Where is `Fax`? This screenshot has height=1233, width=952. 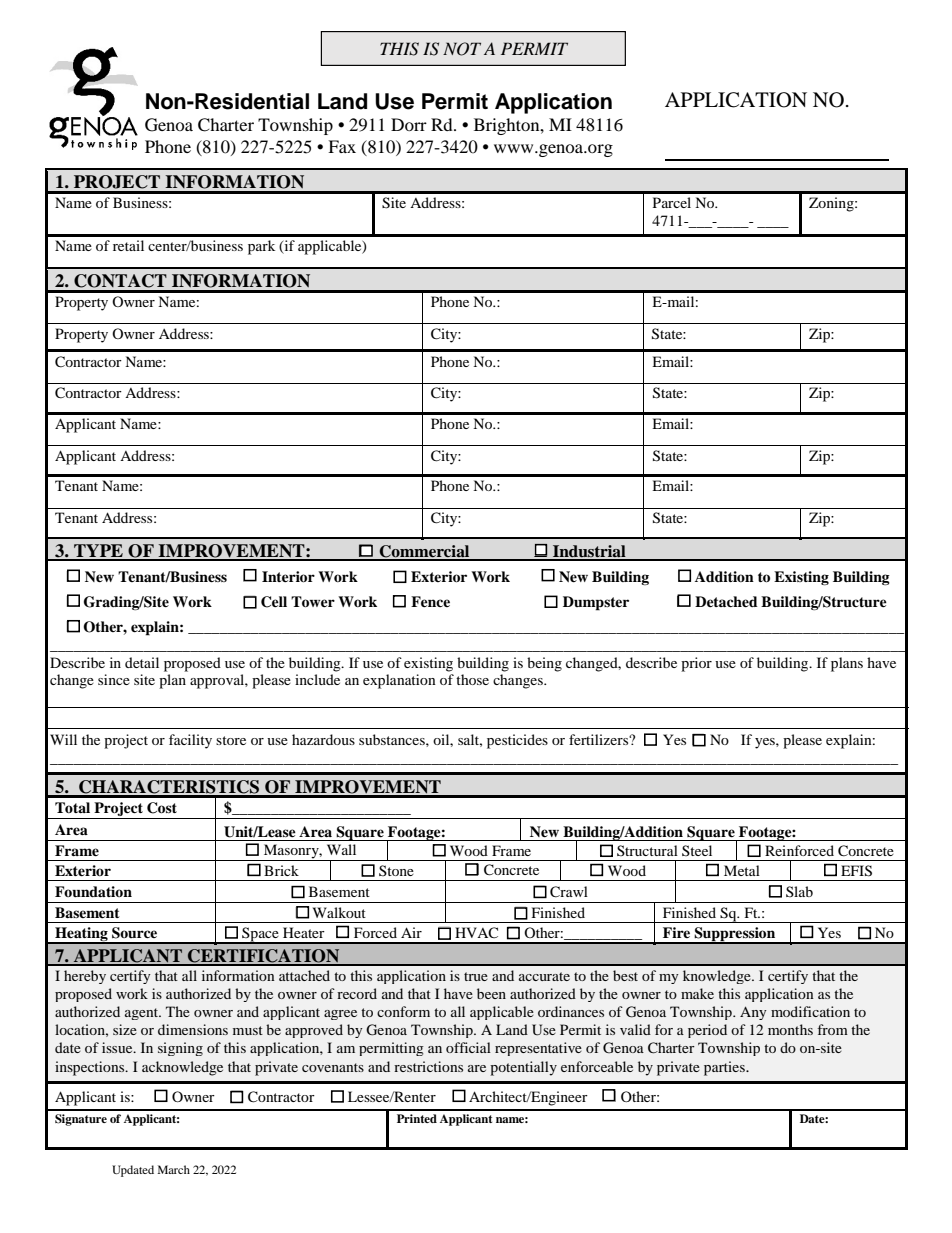 Fax is located at coordinates (342, 146).
